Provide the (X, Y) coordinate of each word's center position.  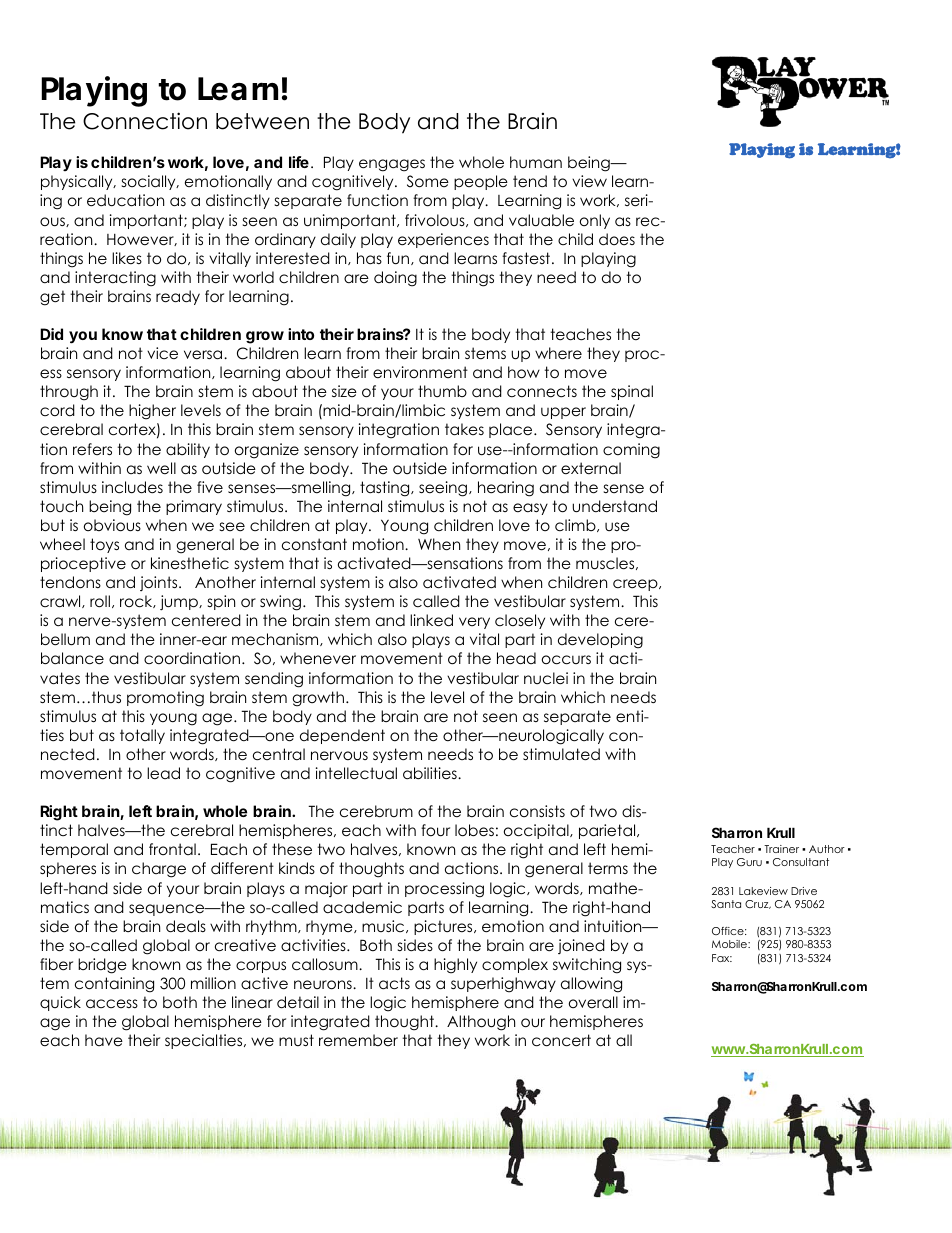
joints (160, 583)
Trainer (781, 849)
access (112, 1003)
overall (593, 1002)
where (558, 353)
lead (163, 773)
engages (392, 165)
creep (636, 585)
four (435, 830)
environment (420, 372)
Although (481, 1023)
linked (431, 620)
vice (162, 353)
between (262, 121)
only (595, 221)
